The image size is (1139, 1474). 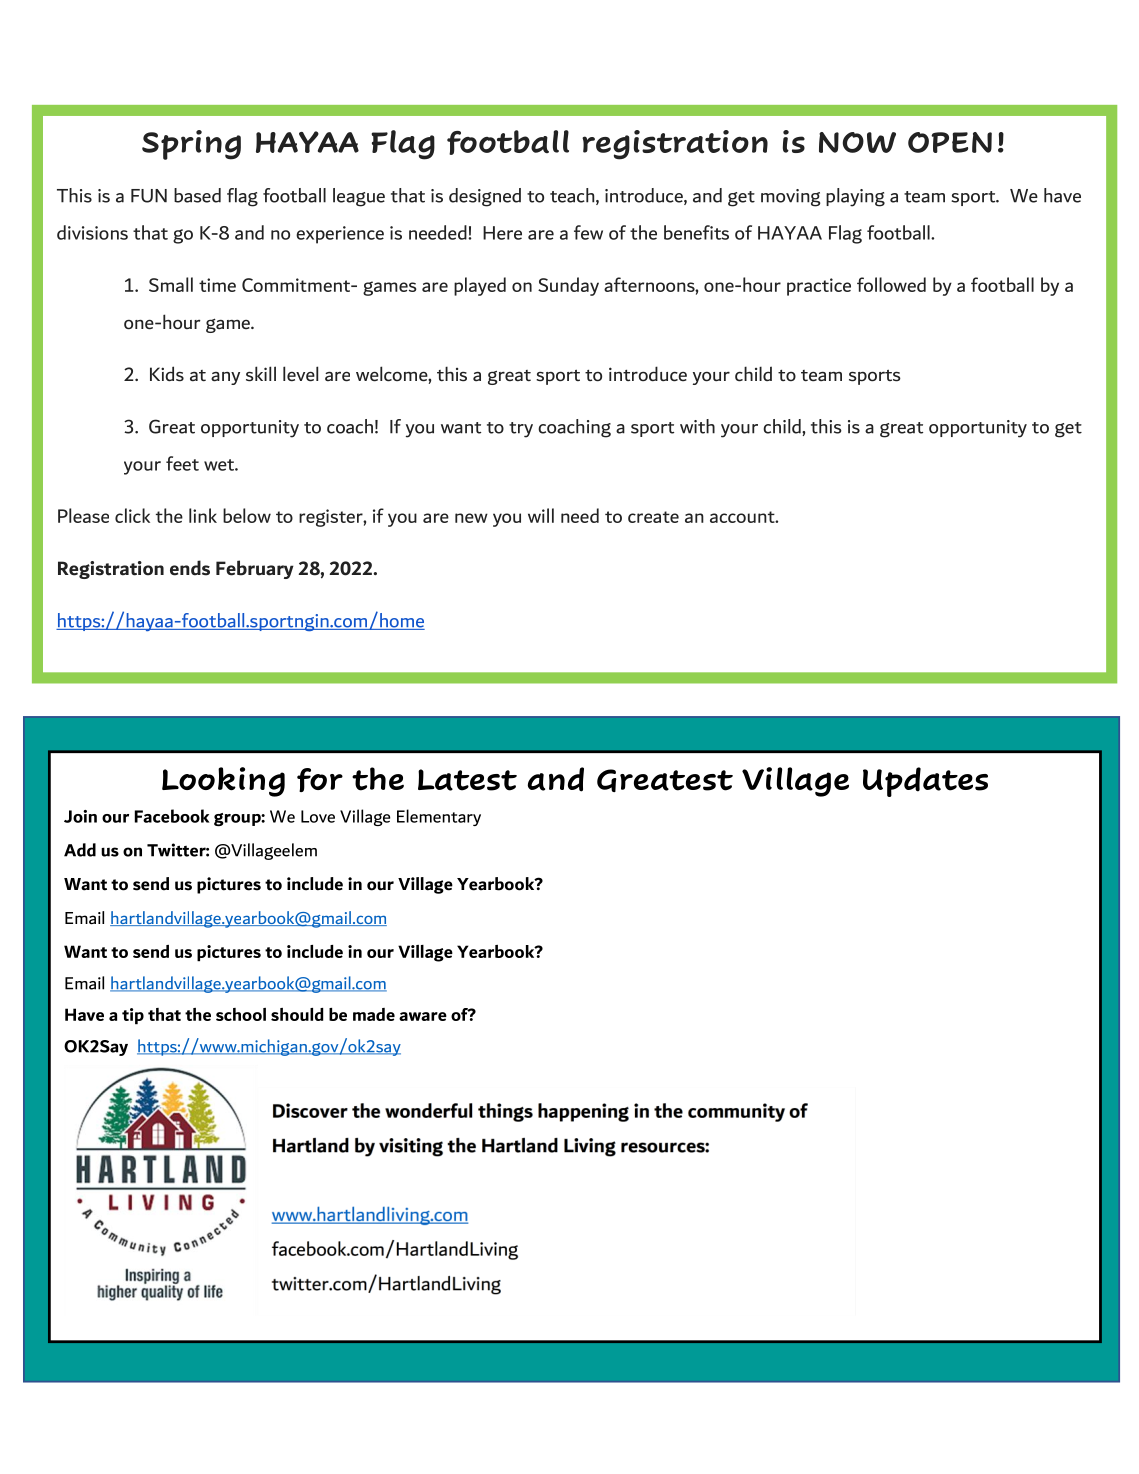 What do you see at coordinates (182, 463) in the page?
I see `feet` at bounding box center [182, 463].
